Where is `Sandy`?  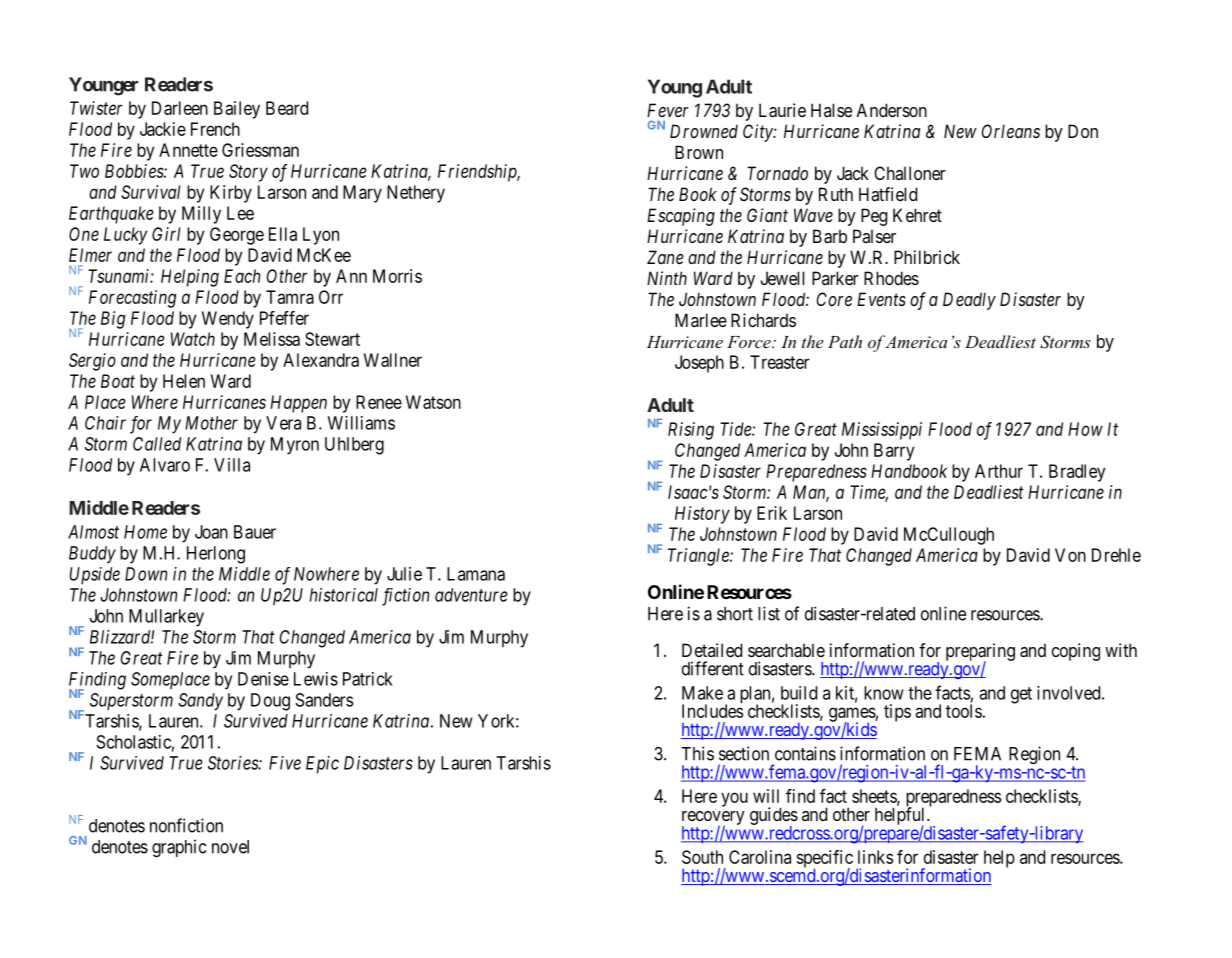 Sandy is located at coordinates (200, 702).
